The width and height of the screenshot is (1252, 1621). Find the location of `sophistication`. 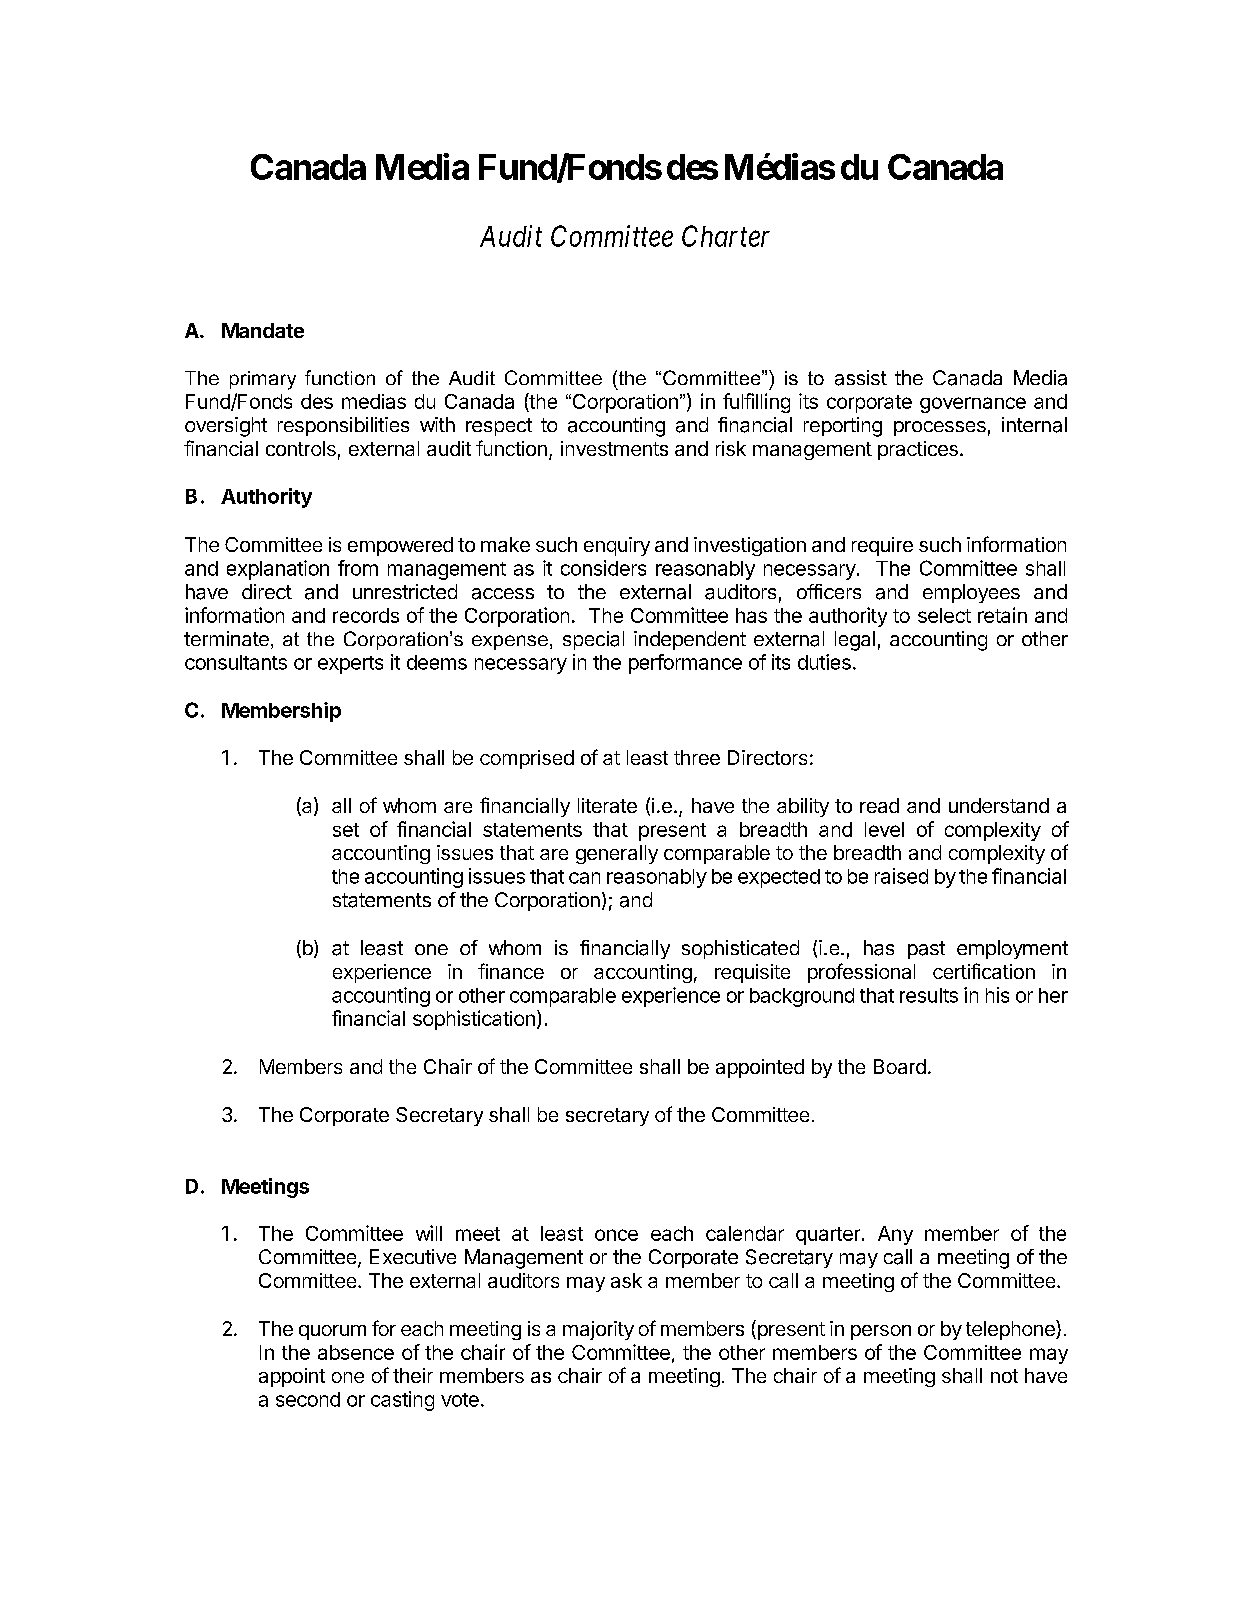

sophistication is located at coordinates (474, 1020).
